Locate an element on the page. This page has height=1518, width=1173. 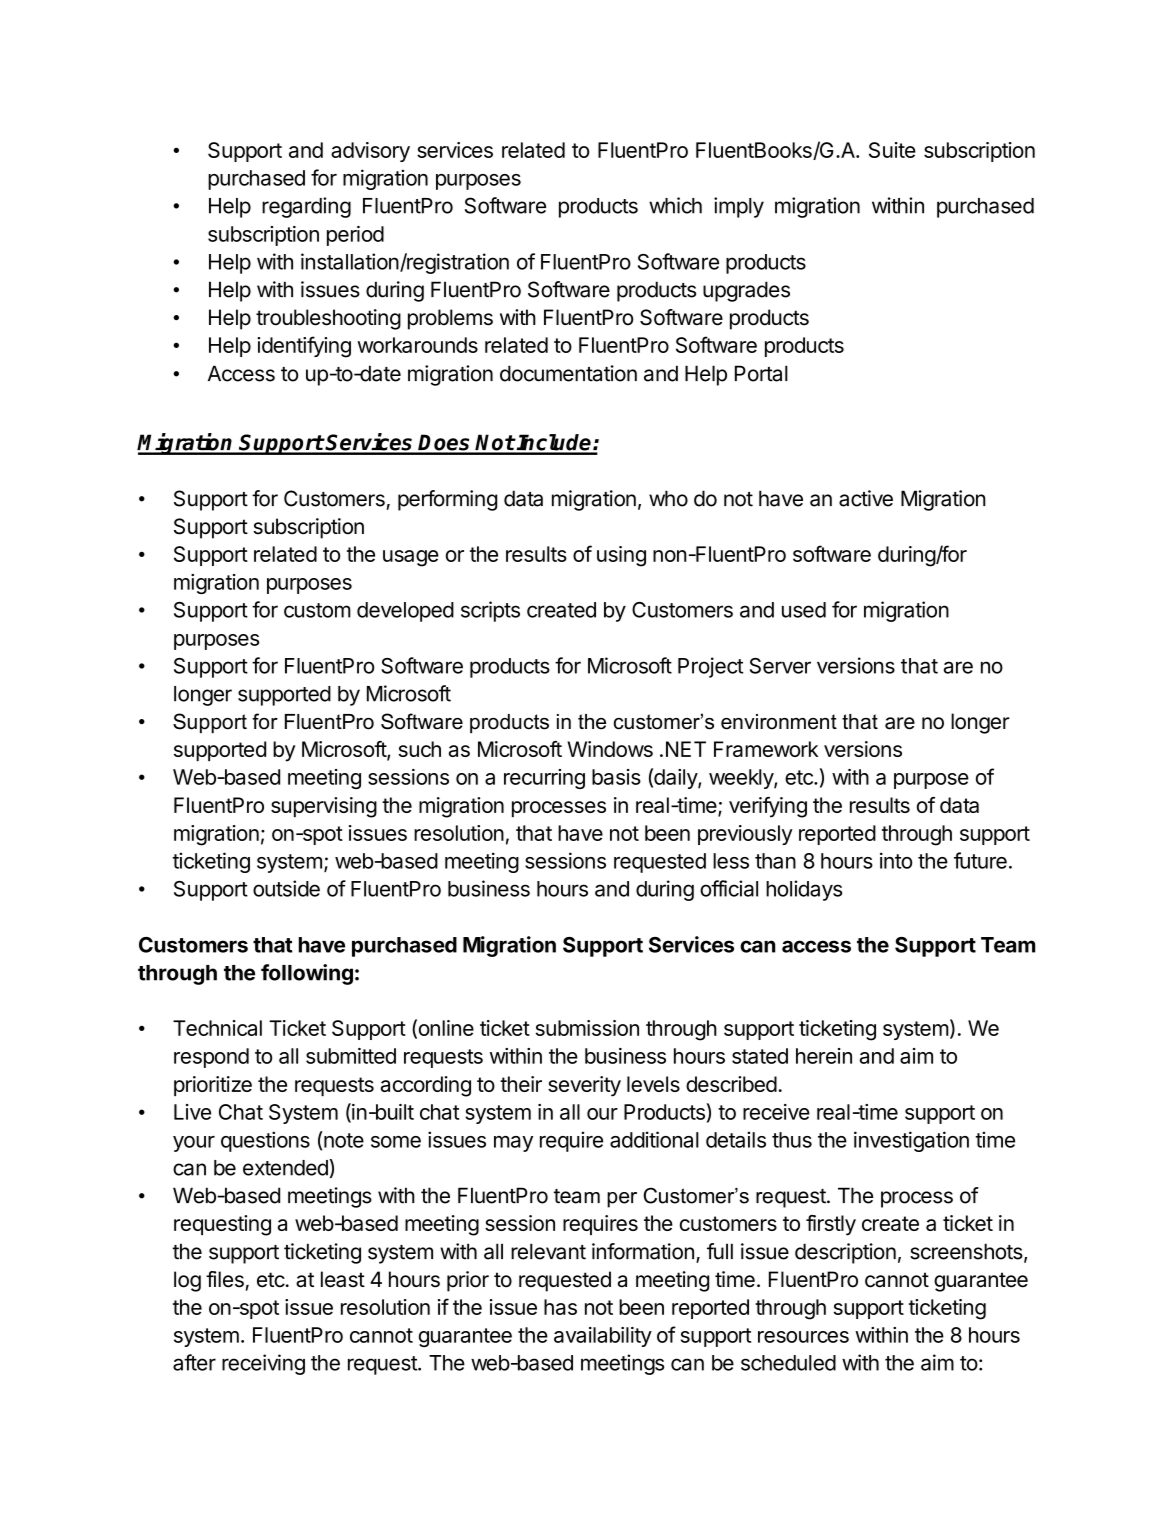
investigation is located at coordinates (911, 1141).
